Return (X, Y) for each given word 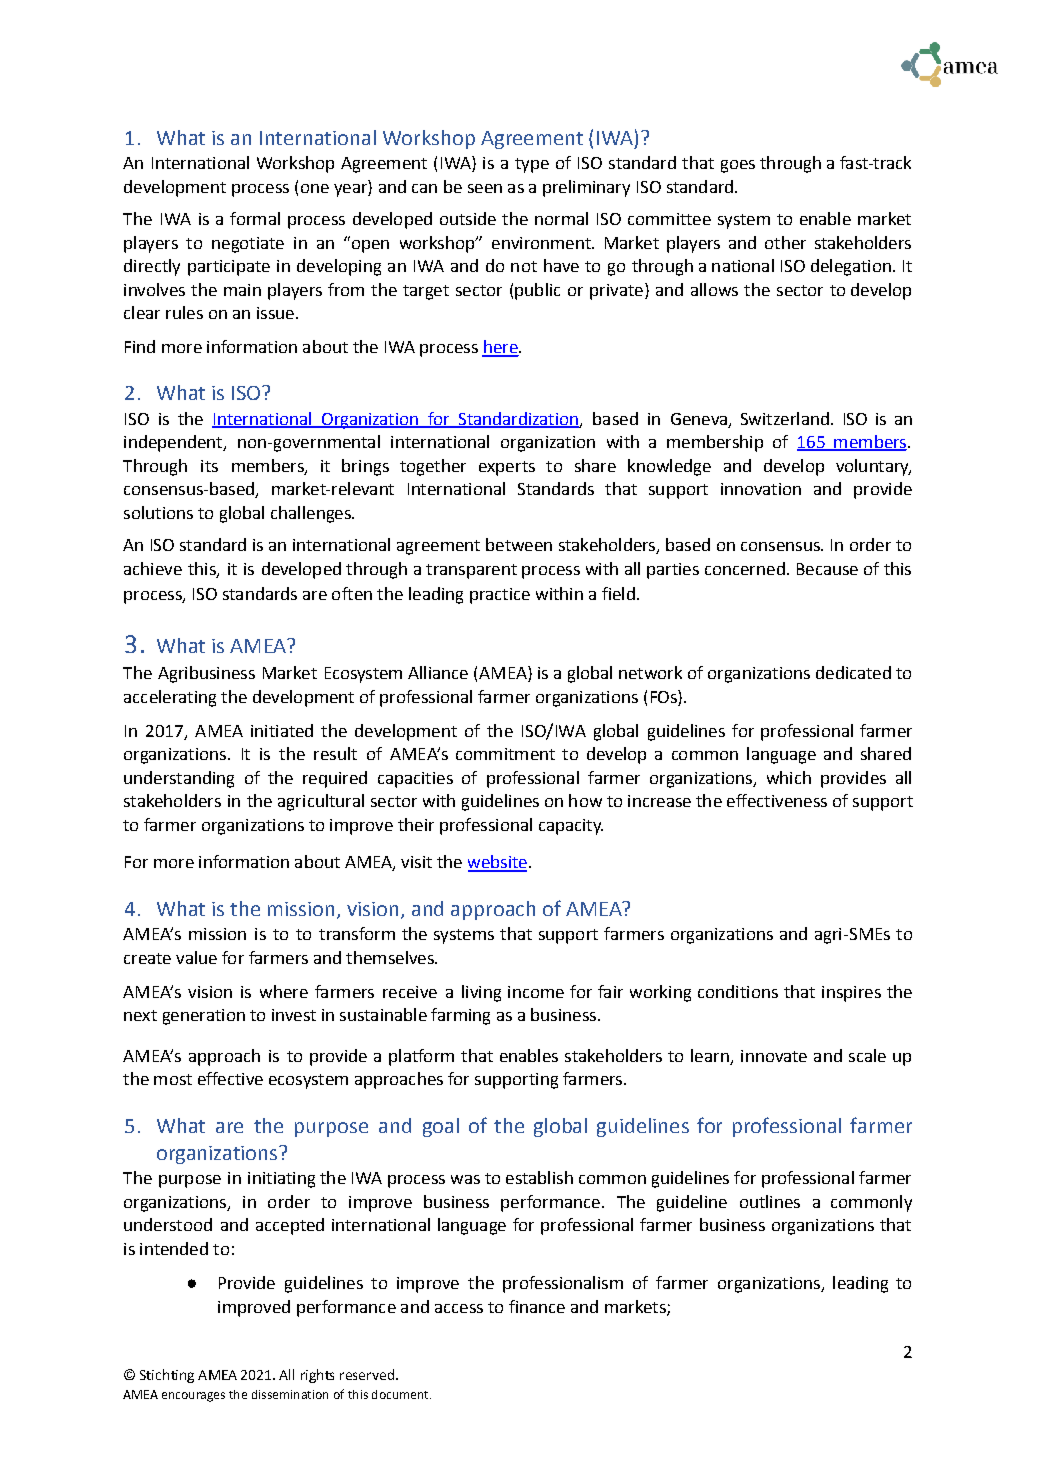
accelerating (170, 698)
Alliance (438, 672)
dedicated (853, 672)
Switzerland (785, 418)
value (196, 957)
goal (441, 1127)
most (173, 1079)
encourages (193, 1397)
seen (485, 188)
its (209, 466)
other (785, 242)
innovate (774, 1056)
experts (507, 468)
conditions (738, 991)
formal (255, 218)
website (497, 863)
